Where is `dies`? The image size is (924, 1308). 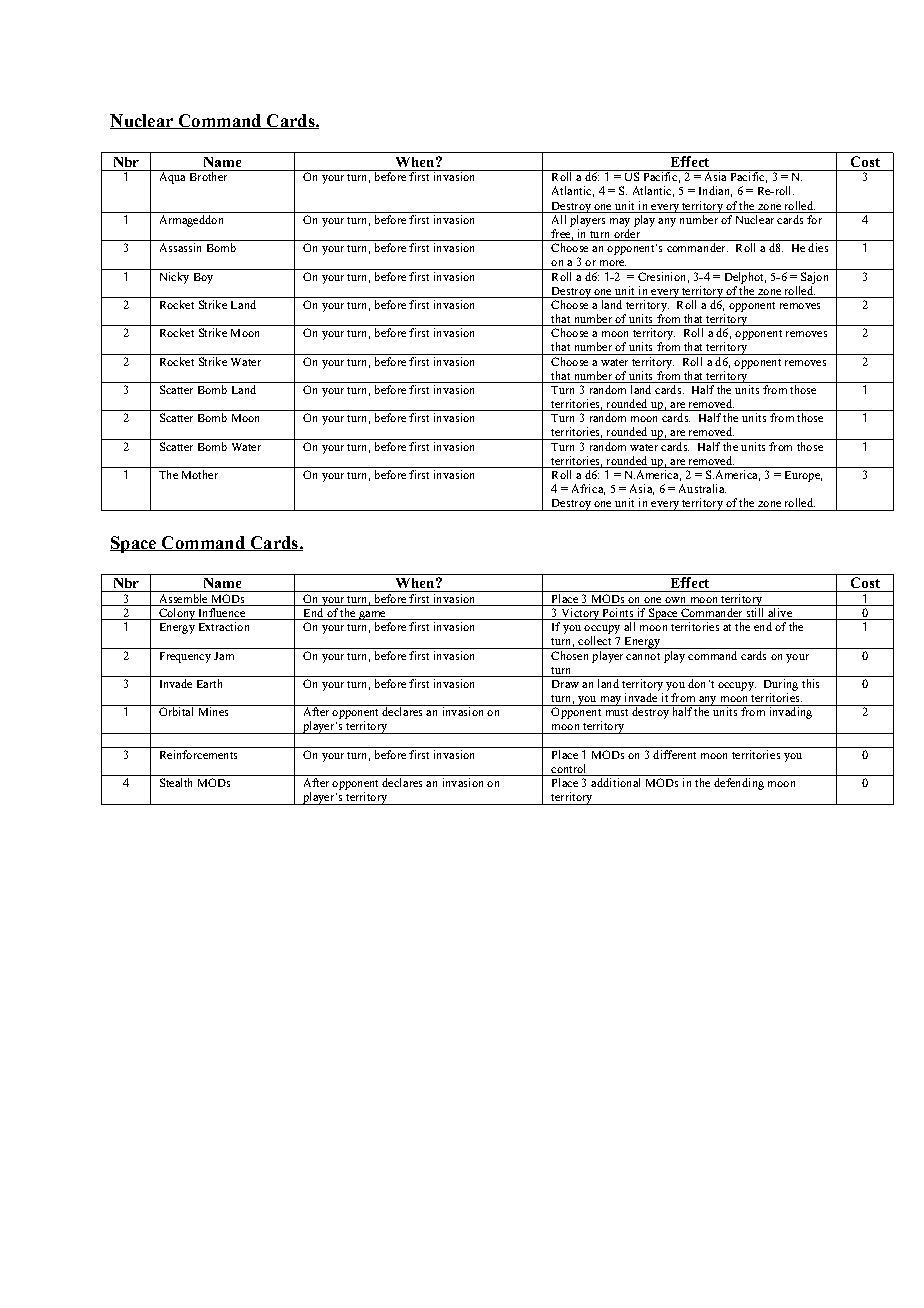 dies is located at coordinates (818, 247).
